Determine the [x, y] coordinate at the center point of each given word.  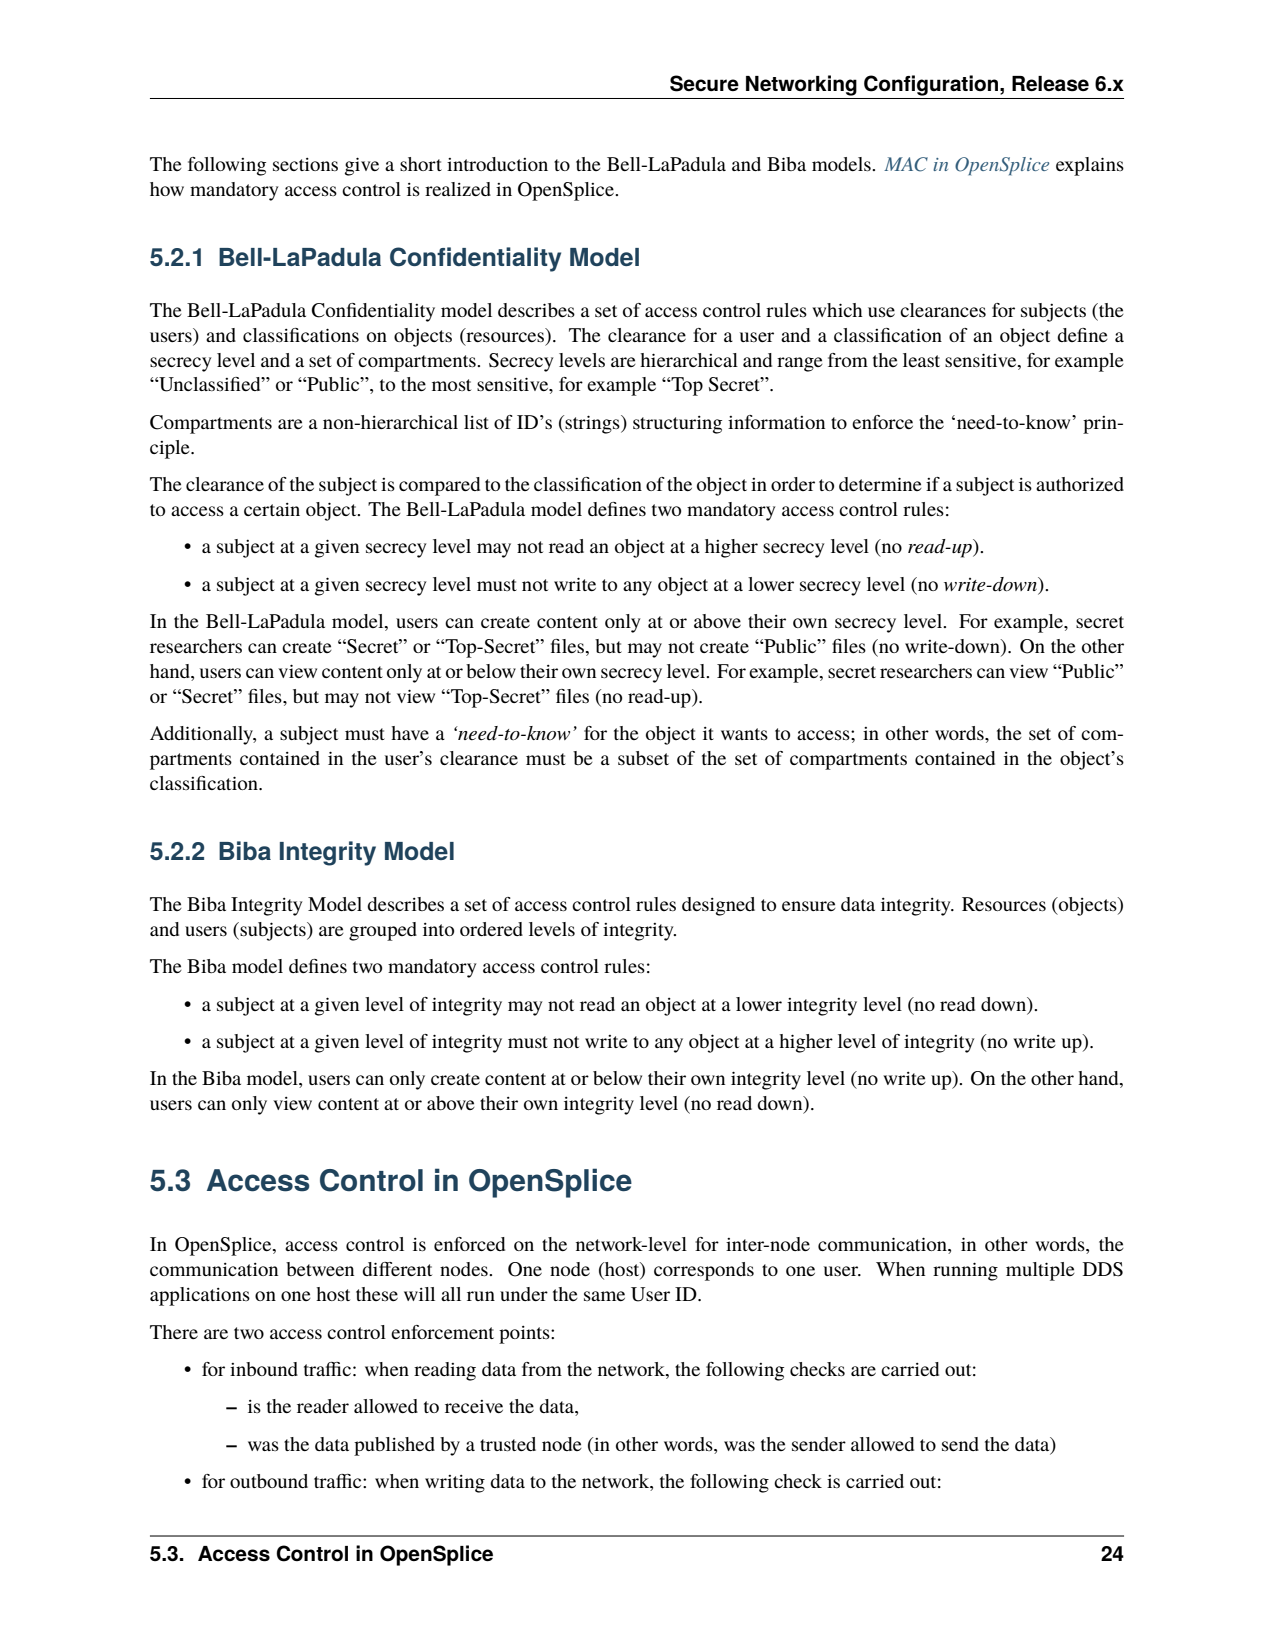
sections [305, 164]
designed [718, 906]
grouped [383, 931]
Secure [704, 83]
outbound [269, 1481]
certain [272, 509]
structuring [677, 425]
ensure [809, 906]
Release [1050, 84]
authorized [1080, 484]
